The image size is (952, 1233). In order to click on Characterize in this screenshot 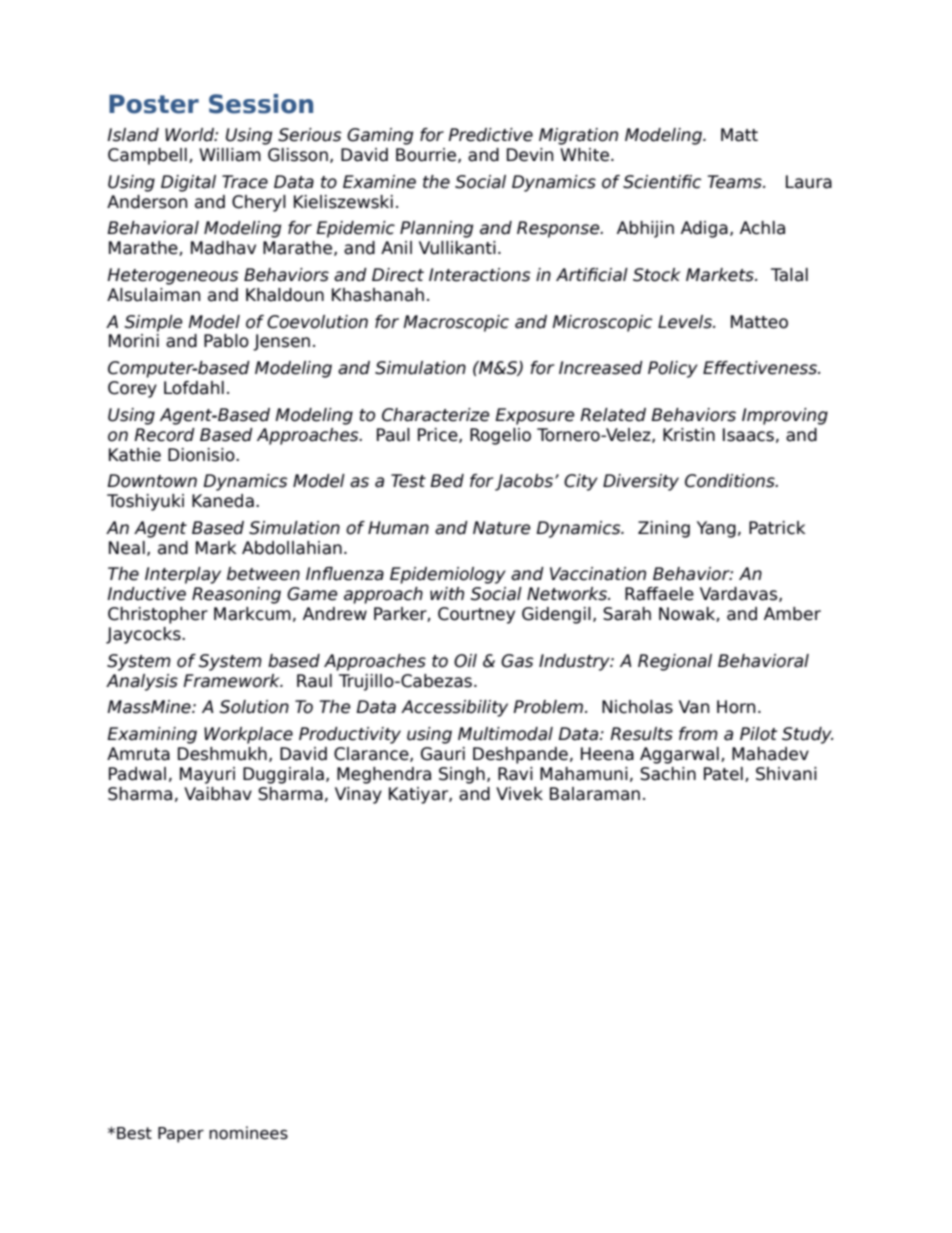, I will do `click(435, 415)`.
